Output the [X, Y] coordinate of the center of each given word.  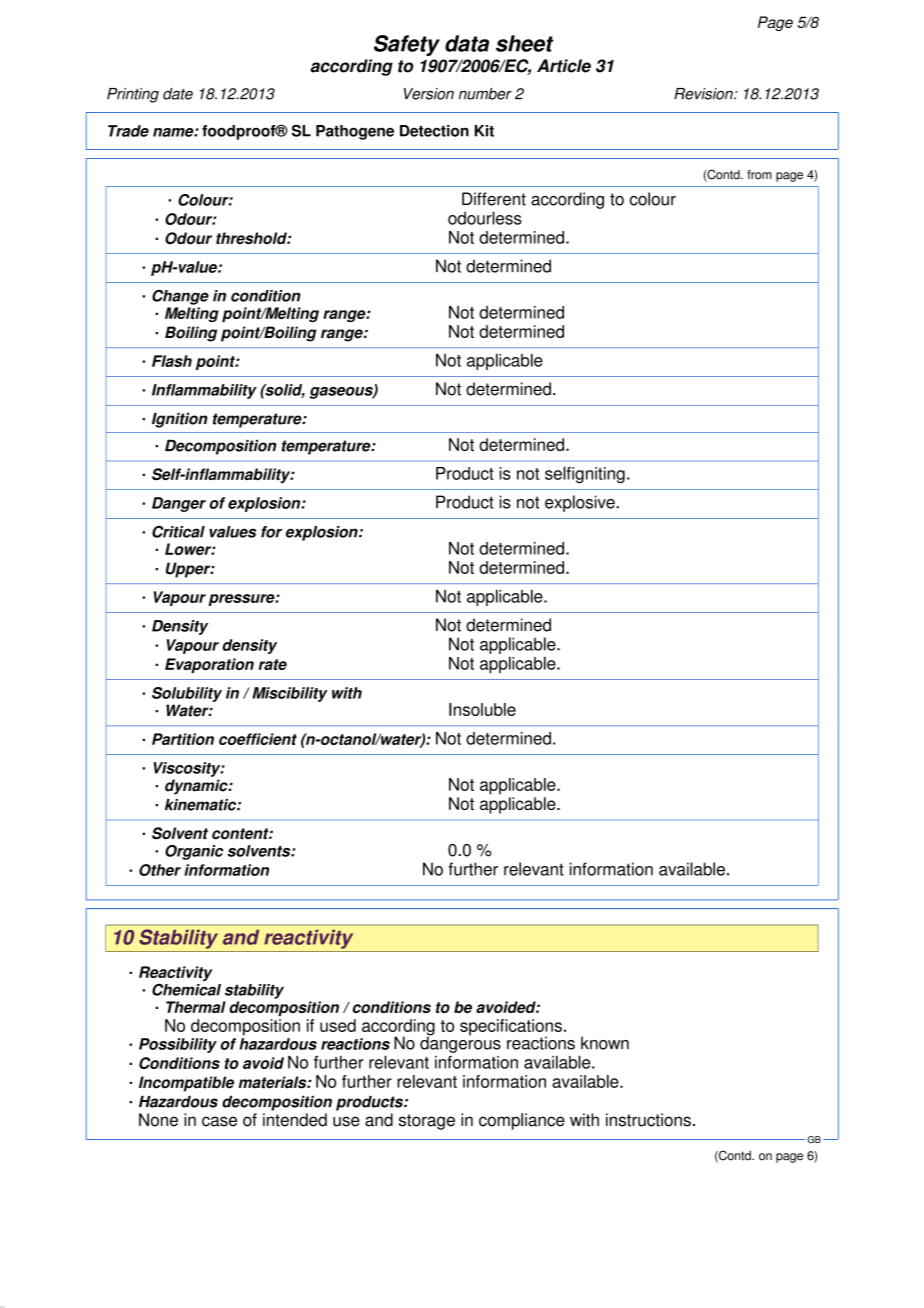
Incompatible [186, 1084]
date [178, 94]
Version [429, 94]
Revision [704, 94]
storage [427, 1122]
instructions [648, 1120]
